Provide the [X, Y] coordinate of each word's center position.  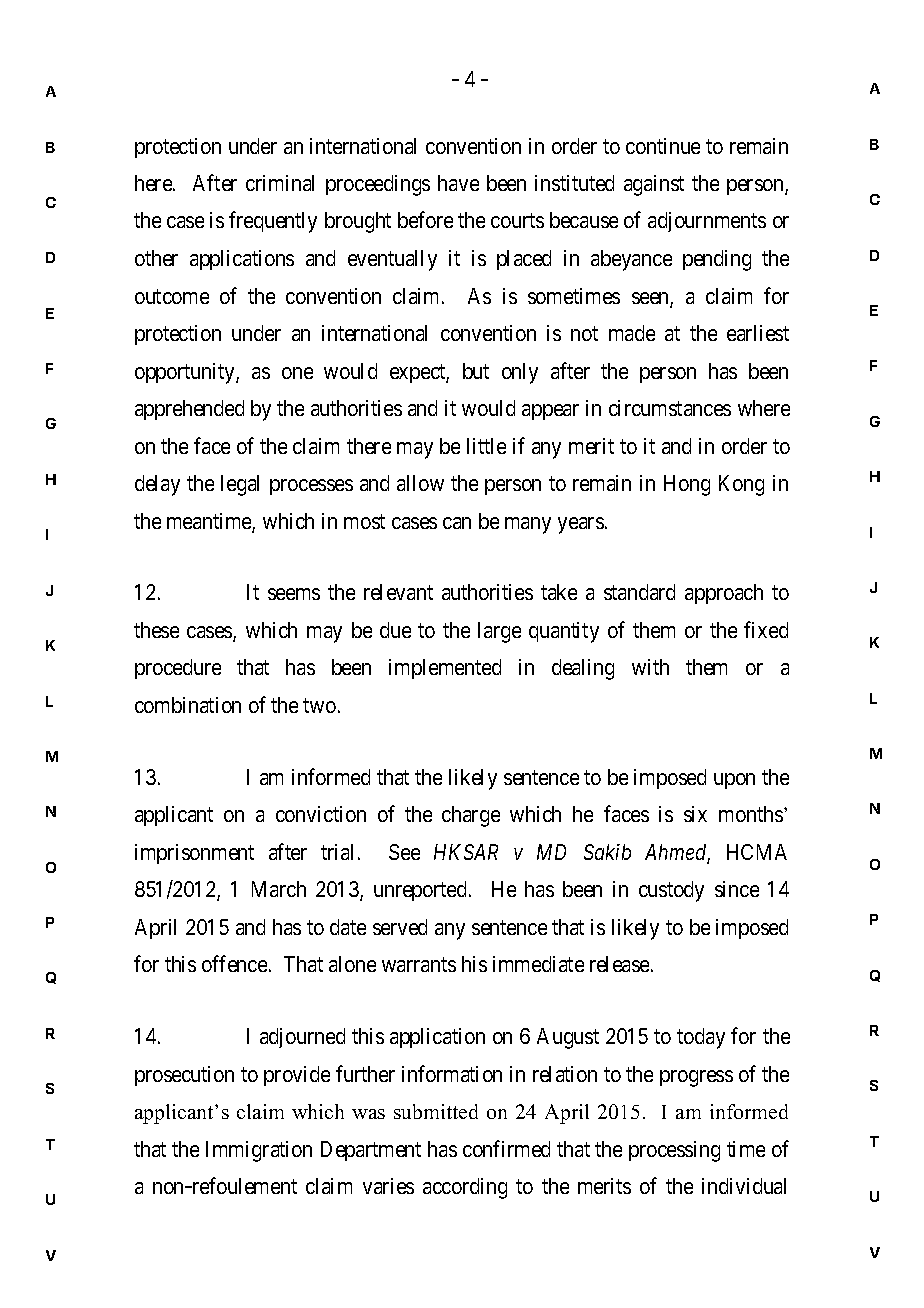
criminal [280, 183]
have [458, 183]
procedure [178, 669]
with [650, 667]
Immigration [259, 1151]
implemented [445, 669]
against [654, 185]
